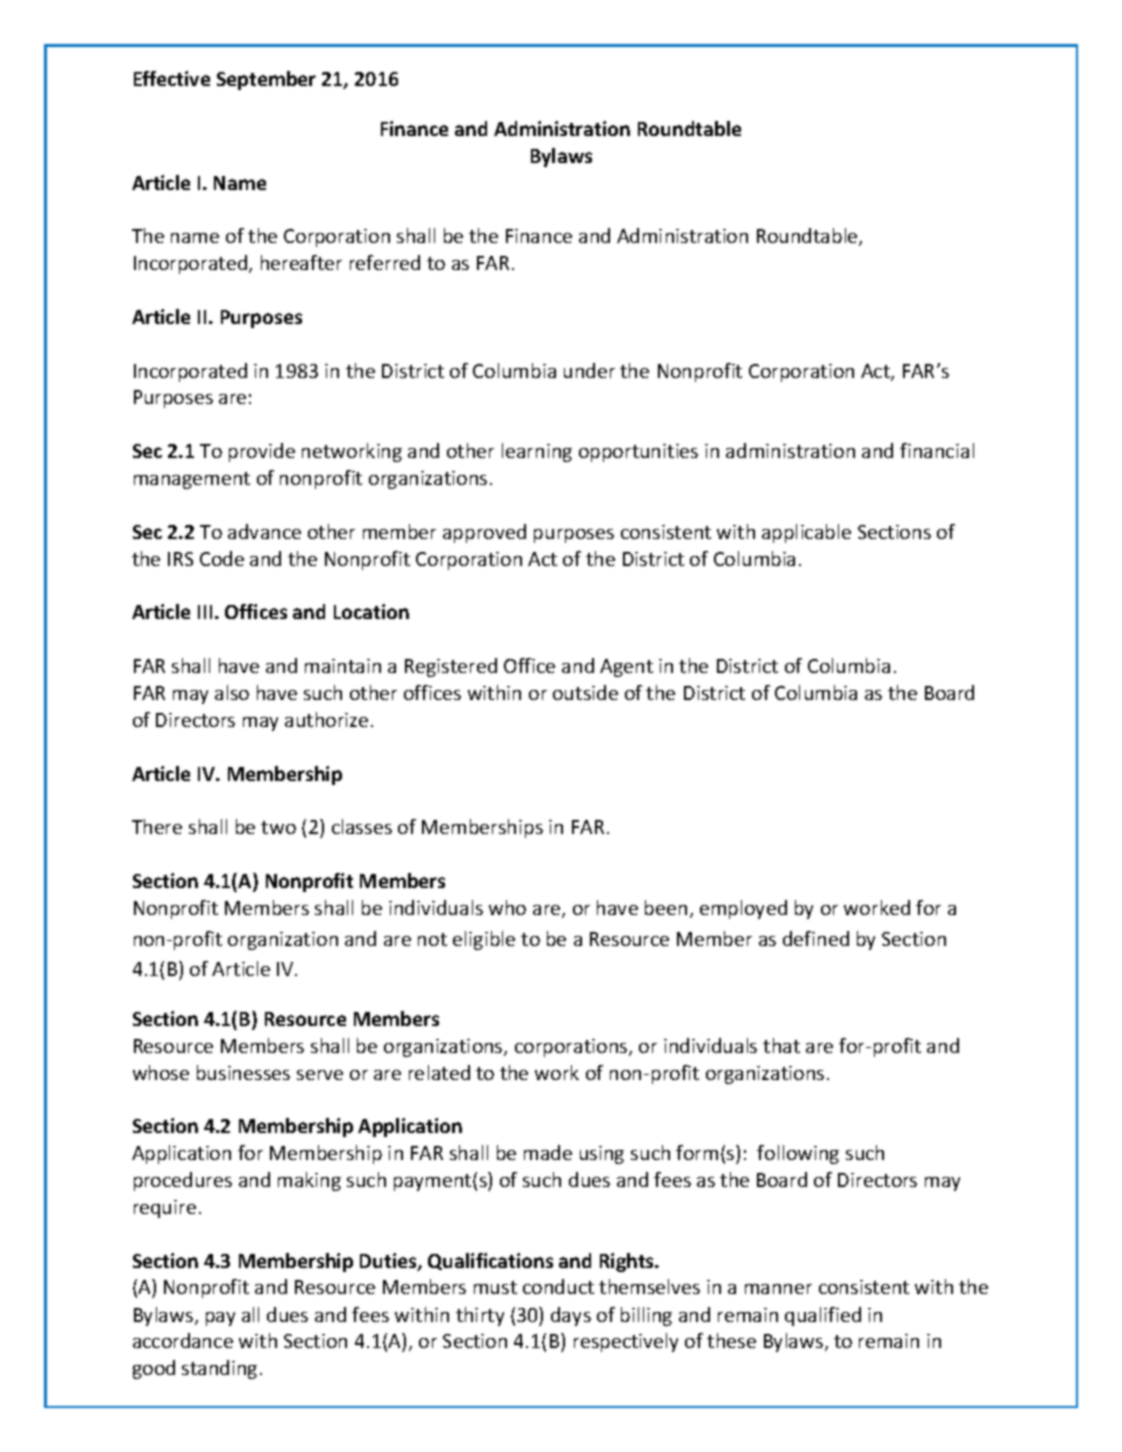 Image resolution: width=1122 pixels, height=1452 pixels. What do you see at coordinates (484, 533) in the screenshot?
I see `approved` at bounding box center [484, 533].
